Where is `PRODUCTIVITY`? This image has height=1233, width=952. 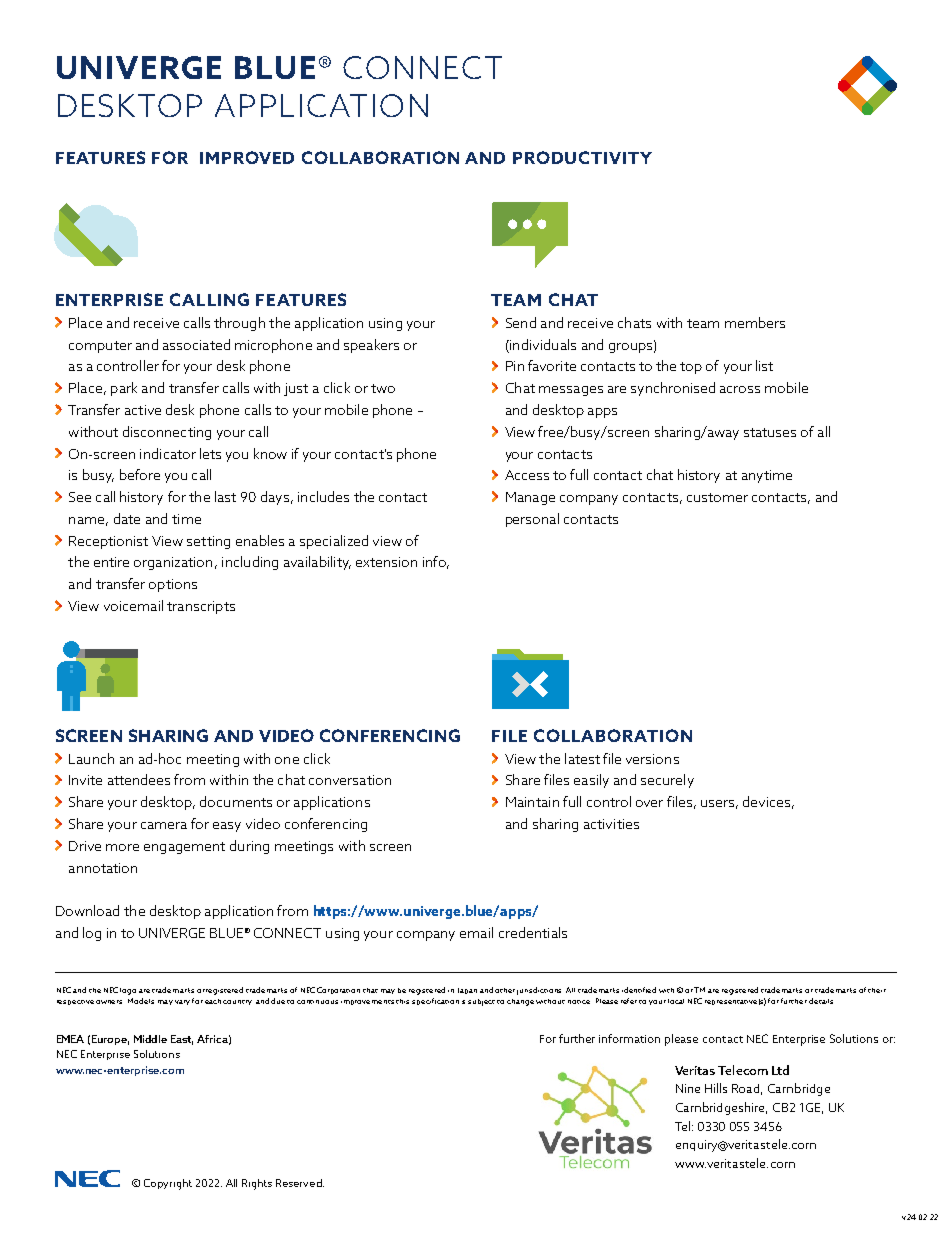
PRODUCTIVITY is located at coordinates (582, 157).
